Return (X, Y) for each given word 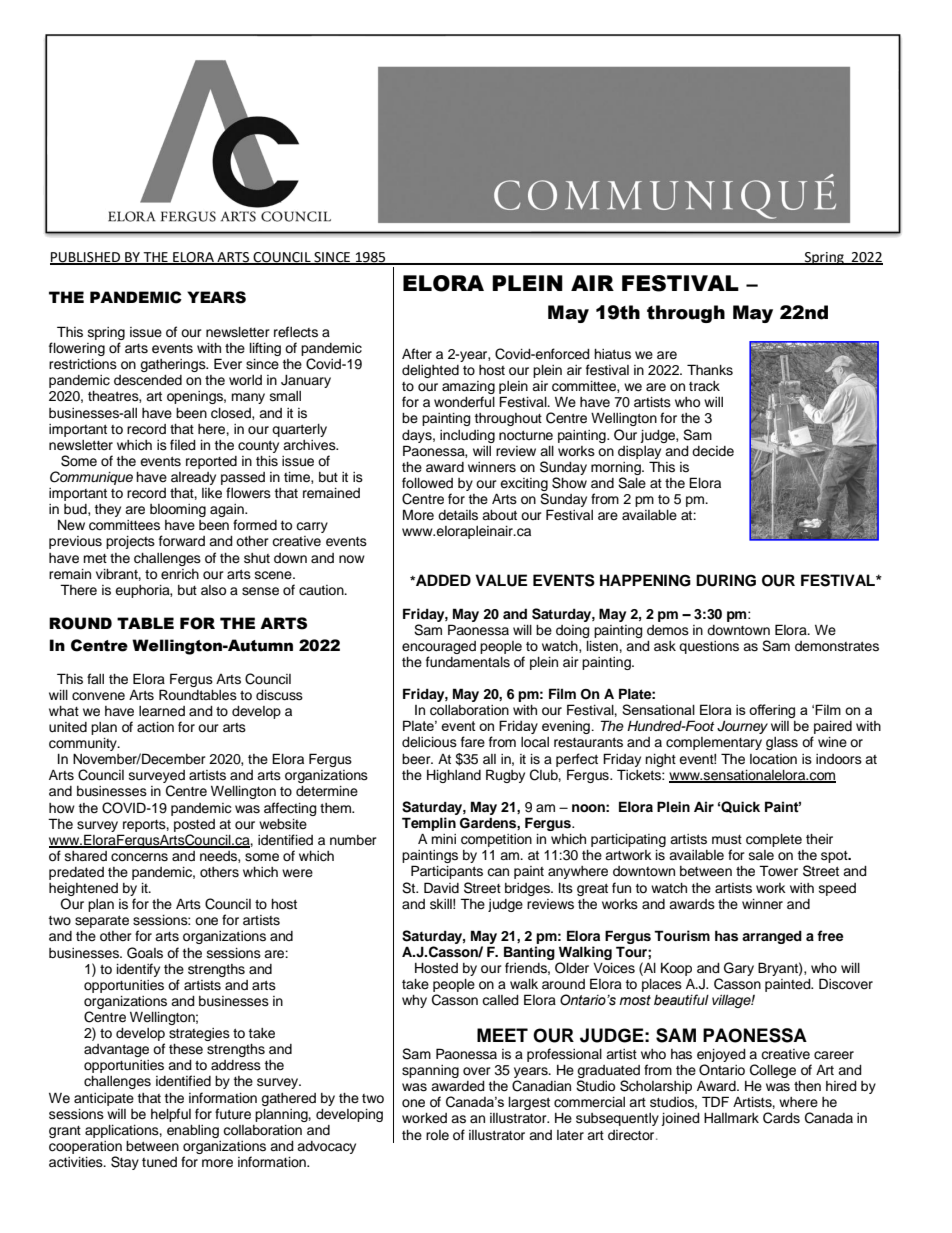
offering (772, 711)
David (441, 887)
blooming (178, 510)
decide (713, 451)
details (458, 515)
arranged (772, 937)
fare (473, 741)
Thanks (710, 370)
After (417, 354)
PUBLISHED (86, 258)
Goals (145, 953)
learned (162, 711)
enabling (193, 1131)
